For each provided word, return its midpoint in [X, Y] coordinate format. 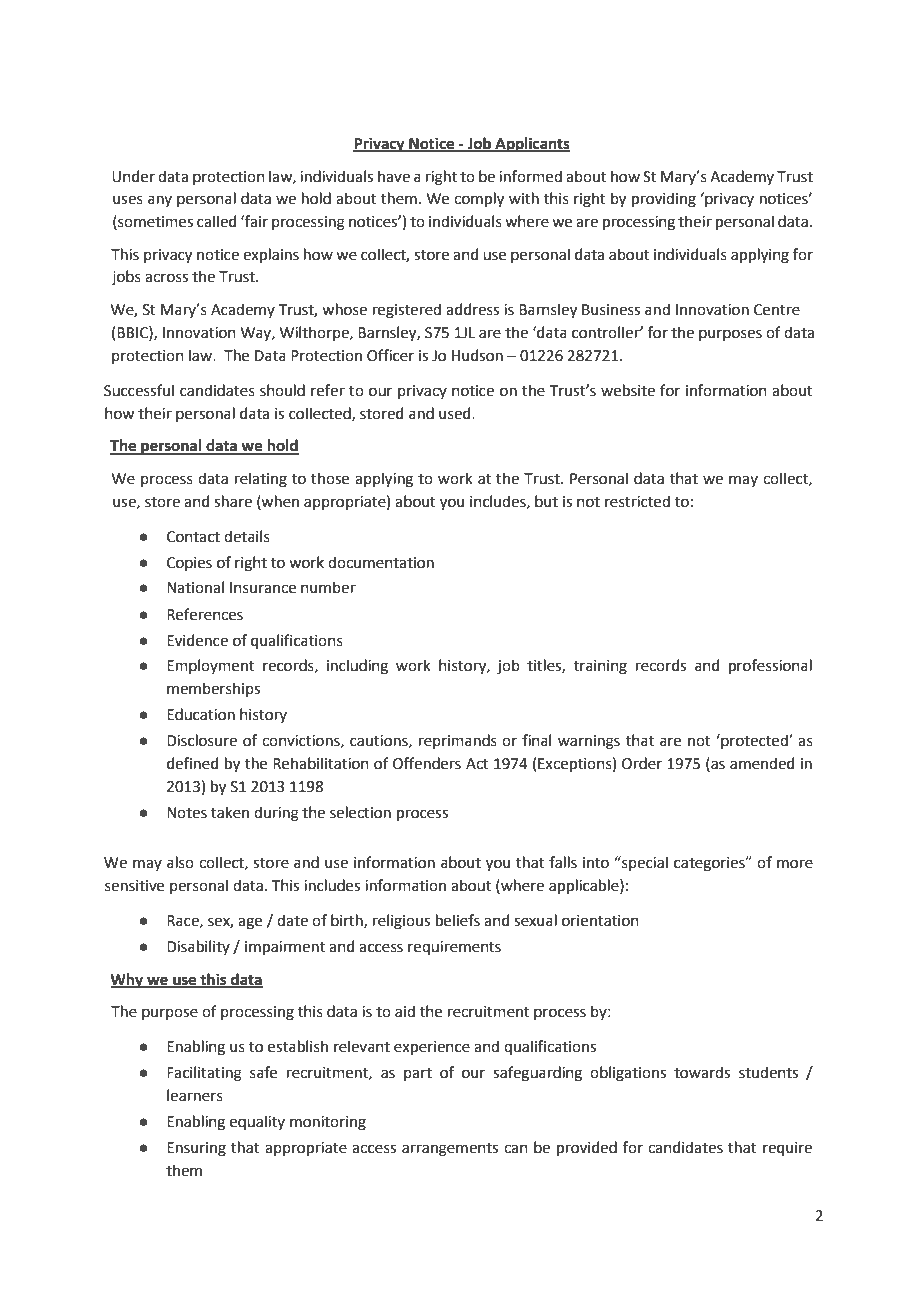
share [233, 501]
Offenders [427, 763]
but [546, 501]
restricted [637, 501]
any [160, 201]
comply [479, 200]
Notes [187, 813]
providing [664, 200]
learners [195, 1095]
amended [762, 763]
